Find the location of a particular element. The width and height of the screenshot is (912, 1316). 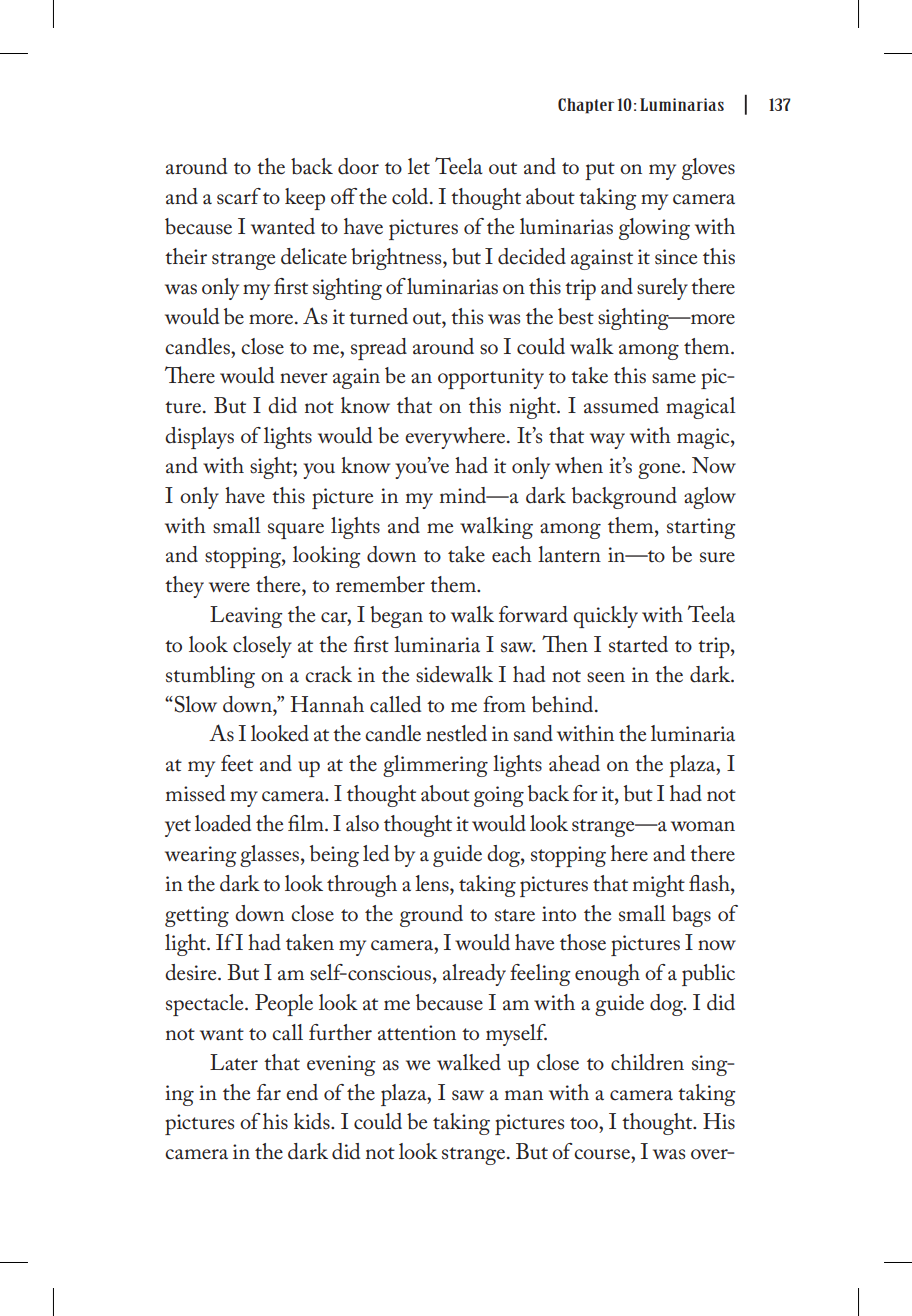

put is located at coordinates (600, 171).
